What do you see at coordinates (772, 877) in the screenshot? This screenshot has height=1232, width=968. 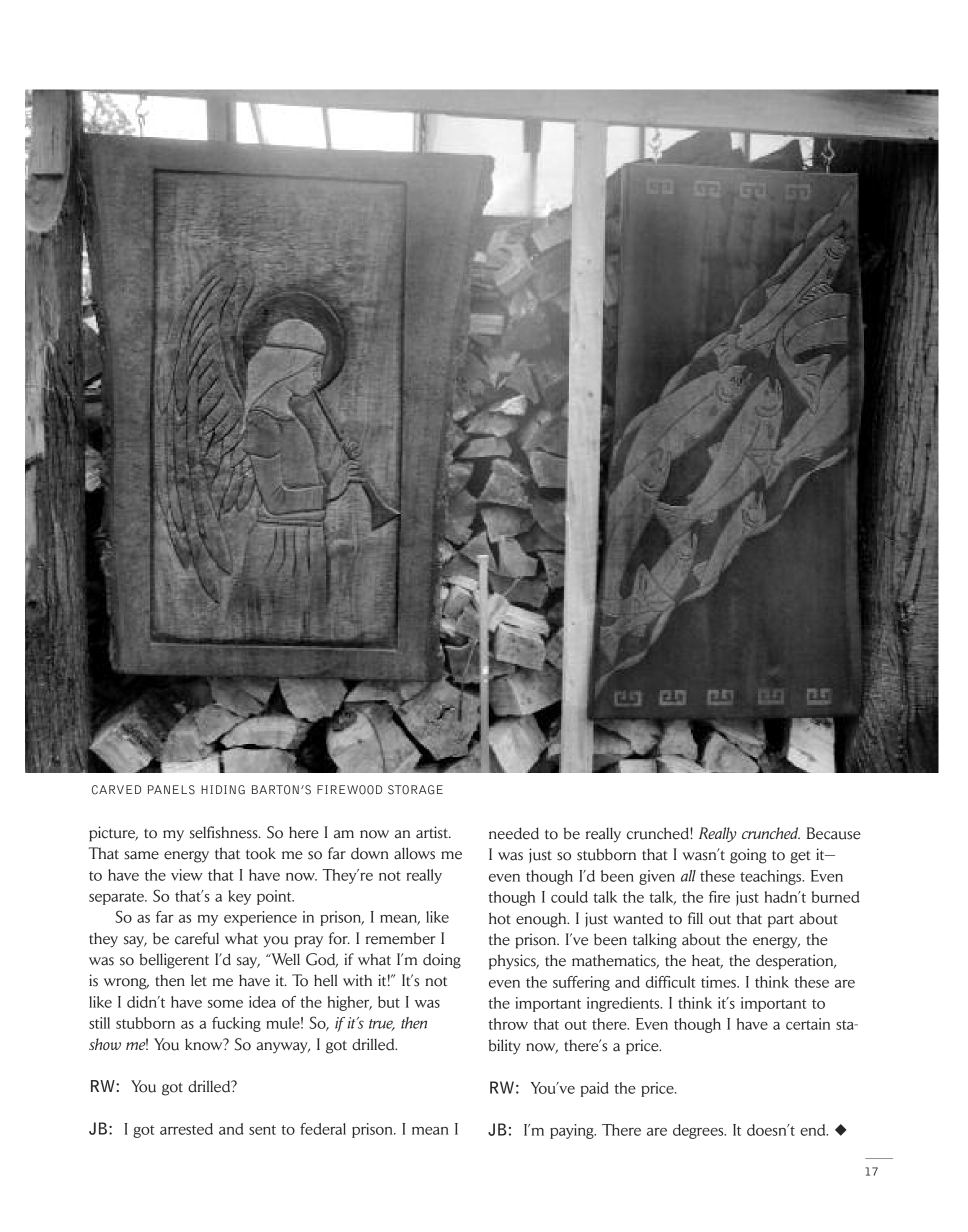 I see `teachings` at bounding box center [772, 877].
